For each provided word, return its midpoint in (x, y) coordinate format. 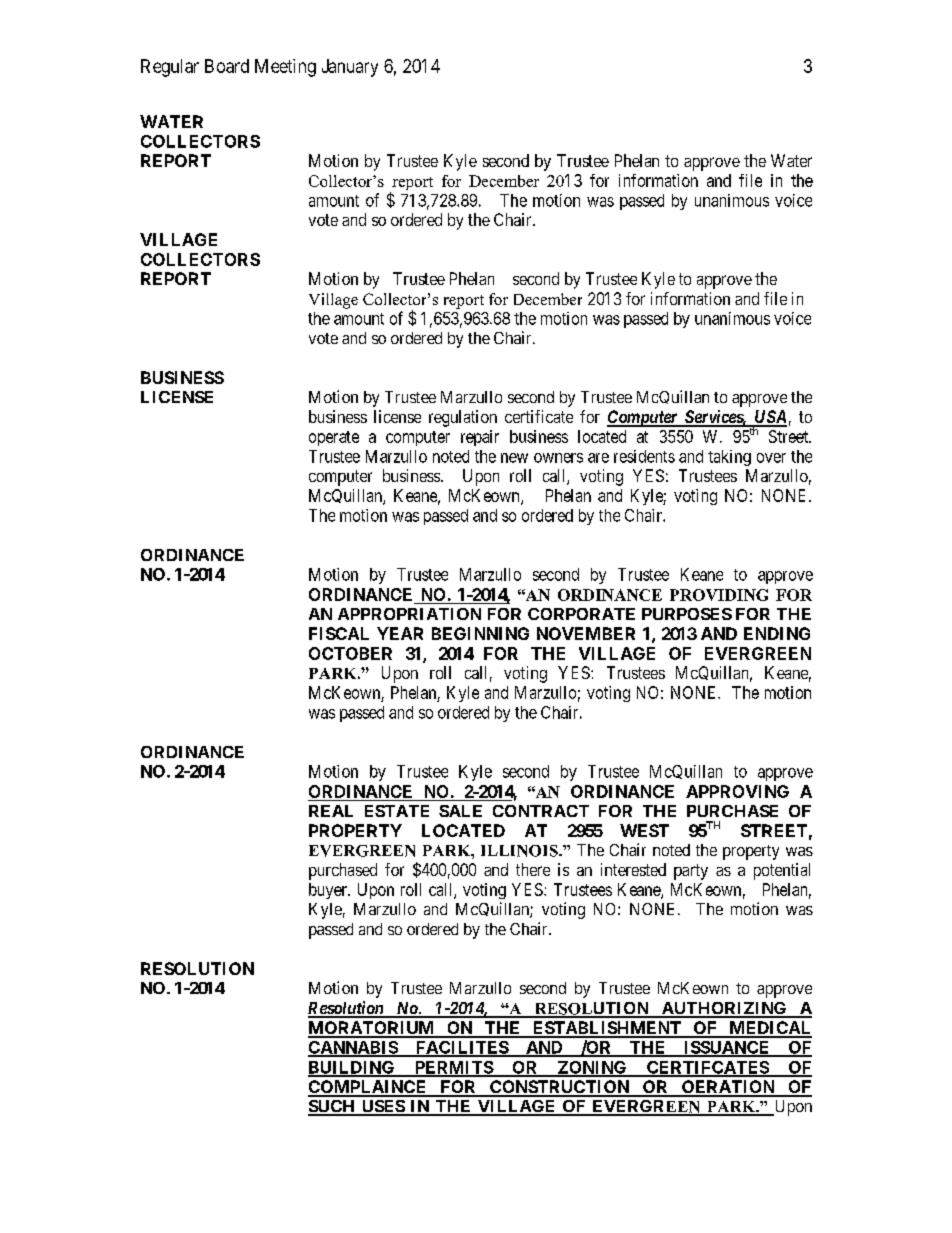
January (350, 68)
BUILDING (352, 1068)
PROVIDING (719, 595)
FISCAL (339, 633)
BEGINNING (480, 633)
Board (227, 66)
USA (770, 418)
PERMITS (453, 1068)
